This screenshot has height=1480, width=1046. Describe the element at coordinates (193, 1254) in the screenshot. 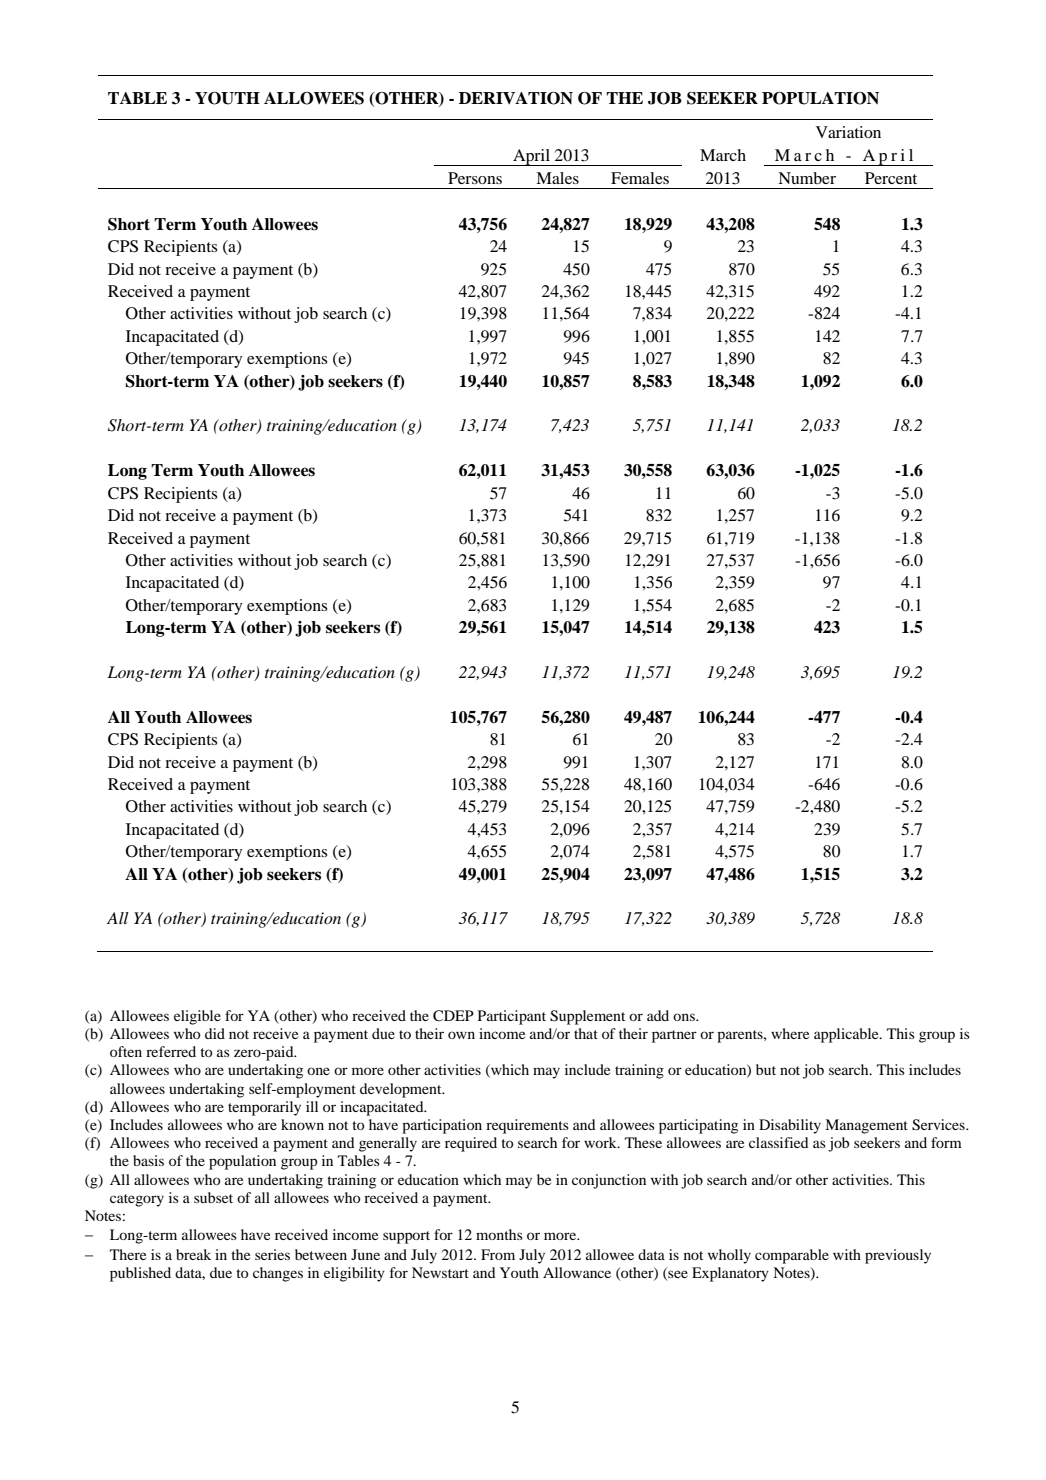

I see `break` at that location.
